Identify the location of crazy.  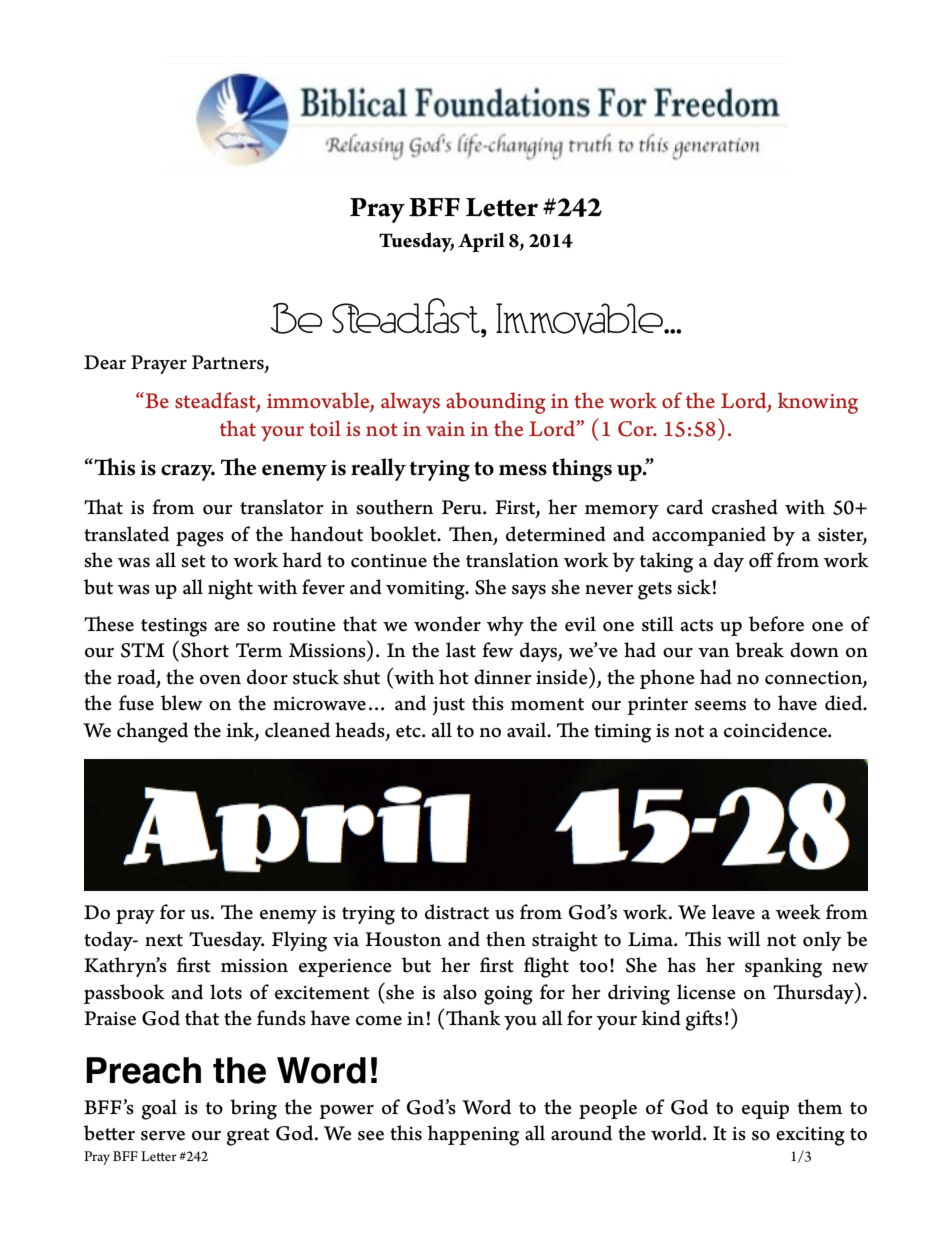
(188, 472).
